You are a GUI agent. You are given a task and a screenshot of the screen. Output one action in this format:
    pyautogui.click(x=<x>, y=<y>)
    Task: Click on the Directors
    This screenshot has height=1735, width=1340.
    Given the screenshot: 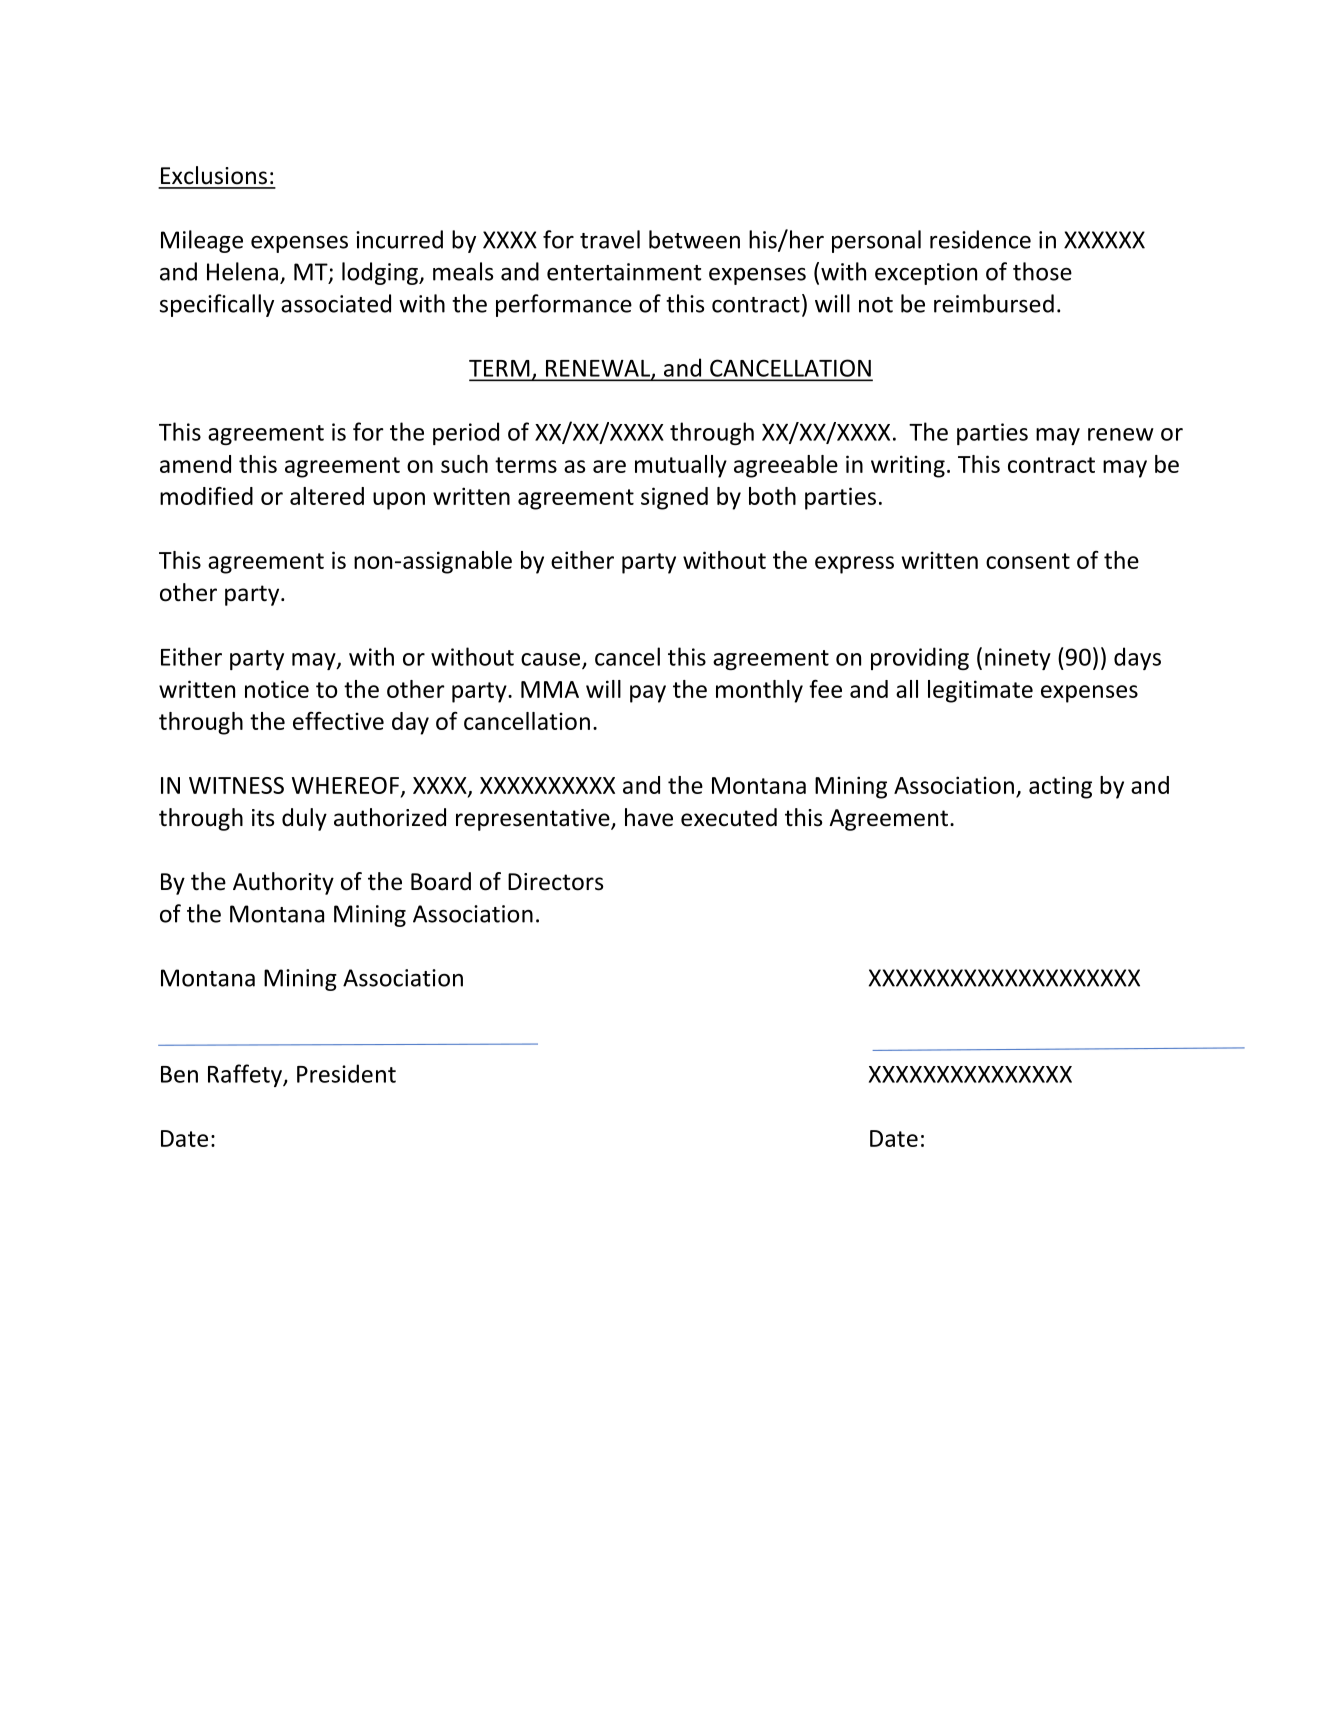 What is the action you would take?
    pyautogui.click(x=555, y=882)
